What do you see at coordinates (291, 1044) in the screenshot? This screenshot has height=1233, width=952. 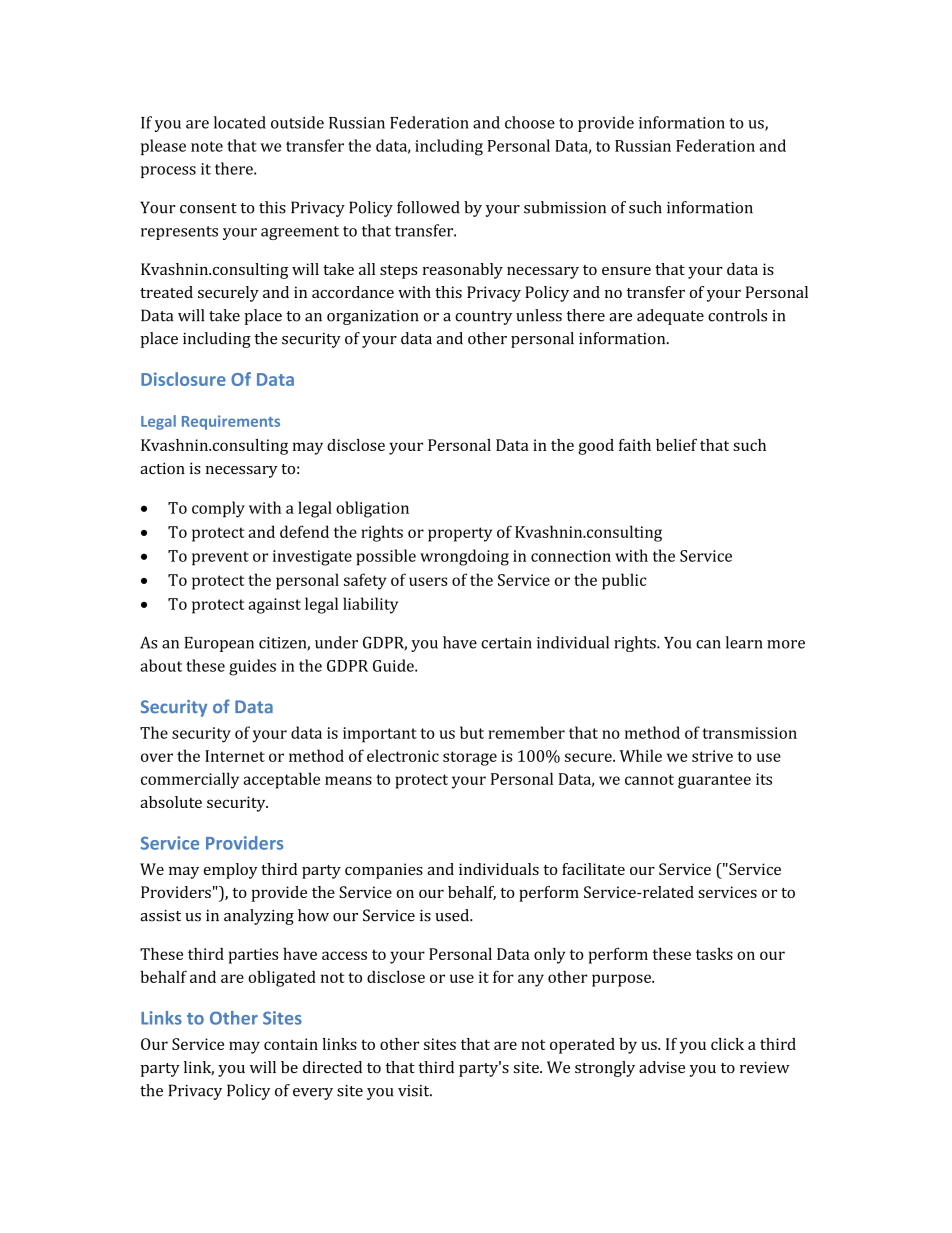 I see `contain` at bounding box center [291, 1044].
